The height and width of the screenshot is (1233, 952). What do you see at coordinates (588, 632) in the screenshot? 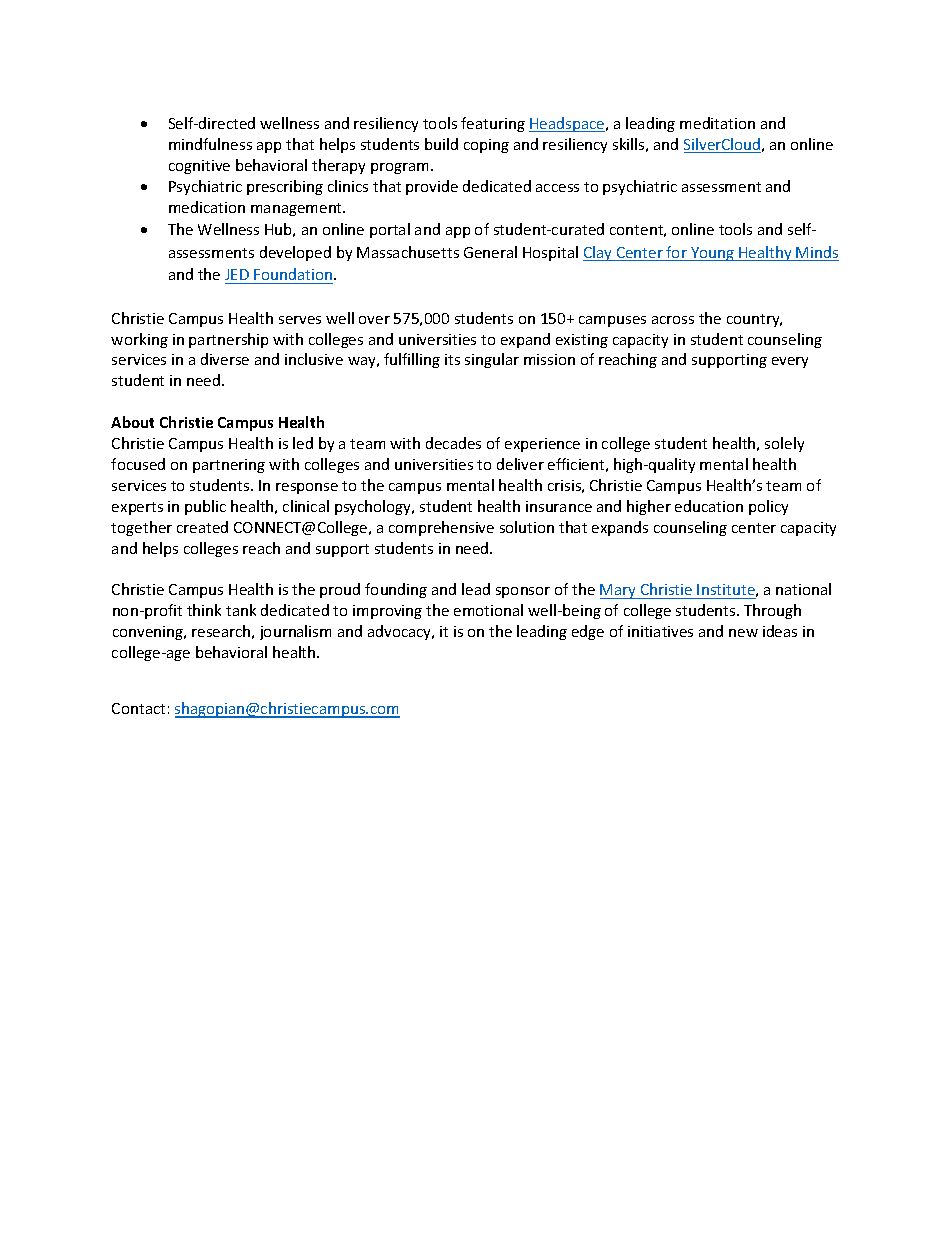
I see `edge` at bounding box center [588, 632].
